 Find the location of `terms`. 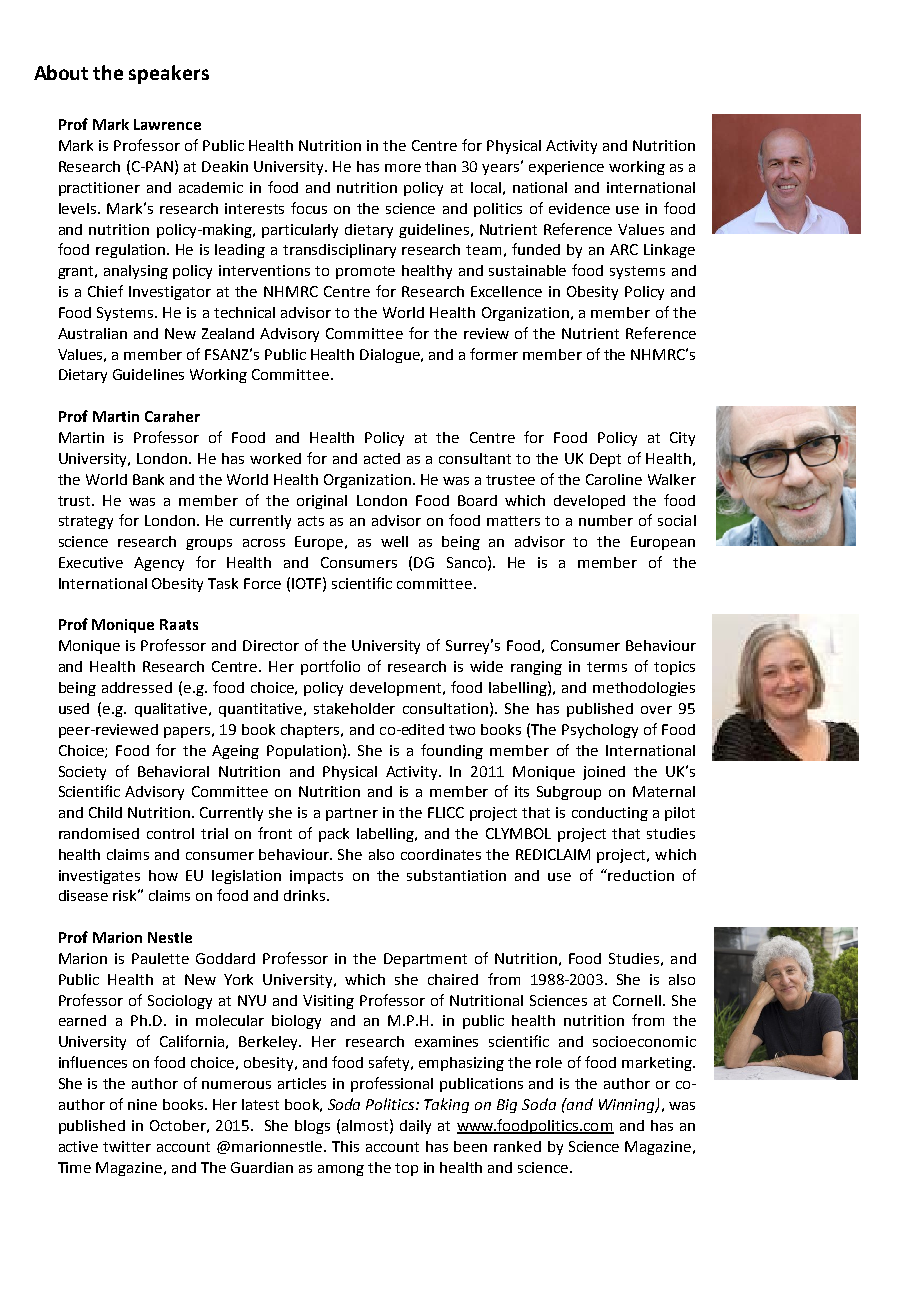

terms is located at coordinates (607, 667).
